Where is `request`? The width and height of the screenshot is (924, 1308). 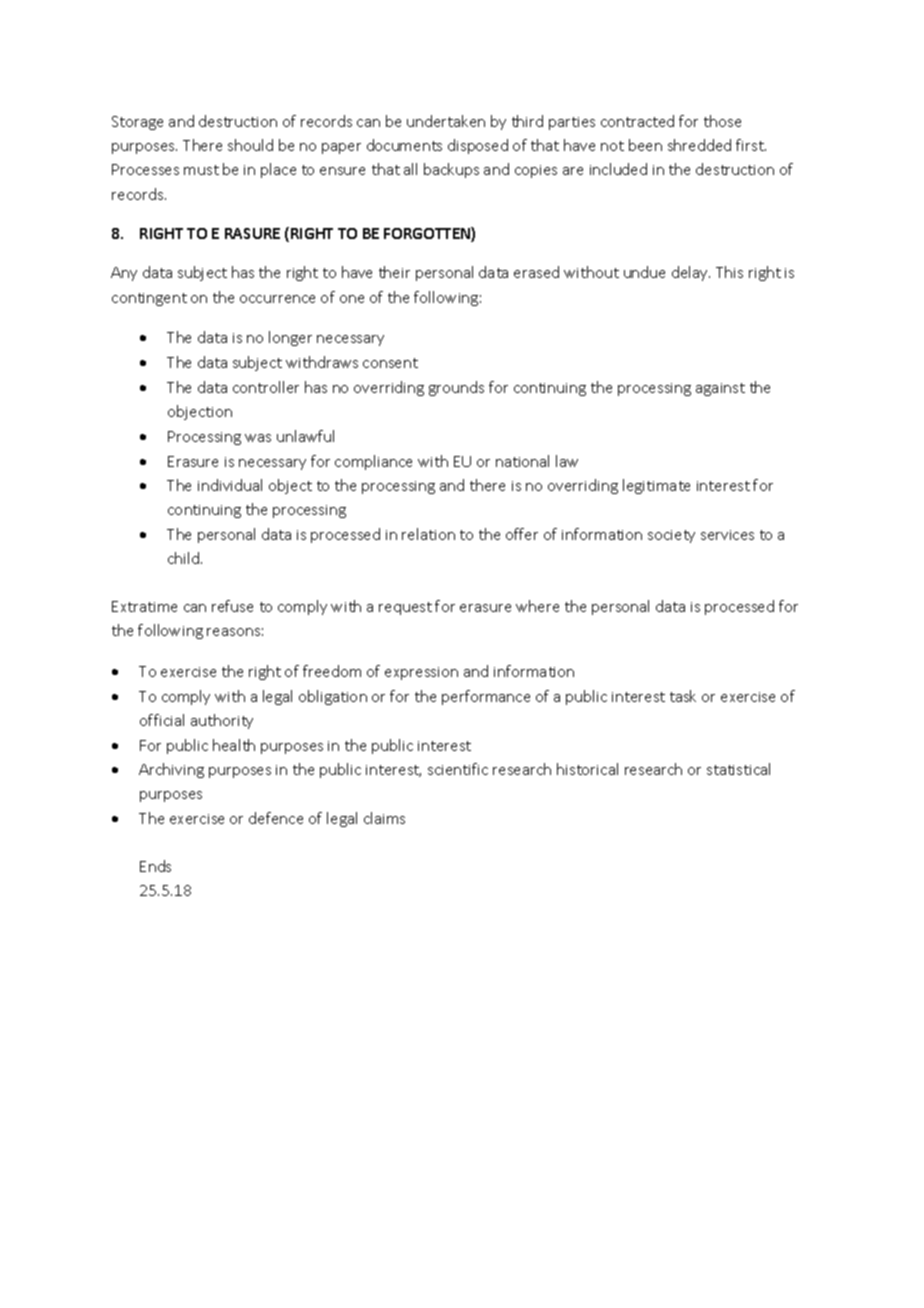
request is located at coordinates (405, 608).
